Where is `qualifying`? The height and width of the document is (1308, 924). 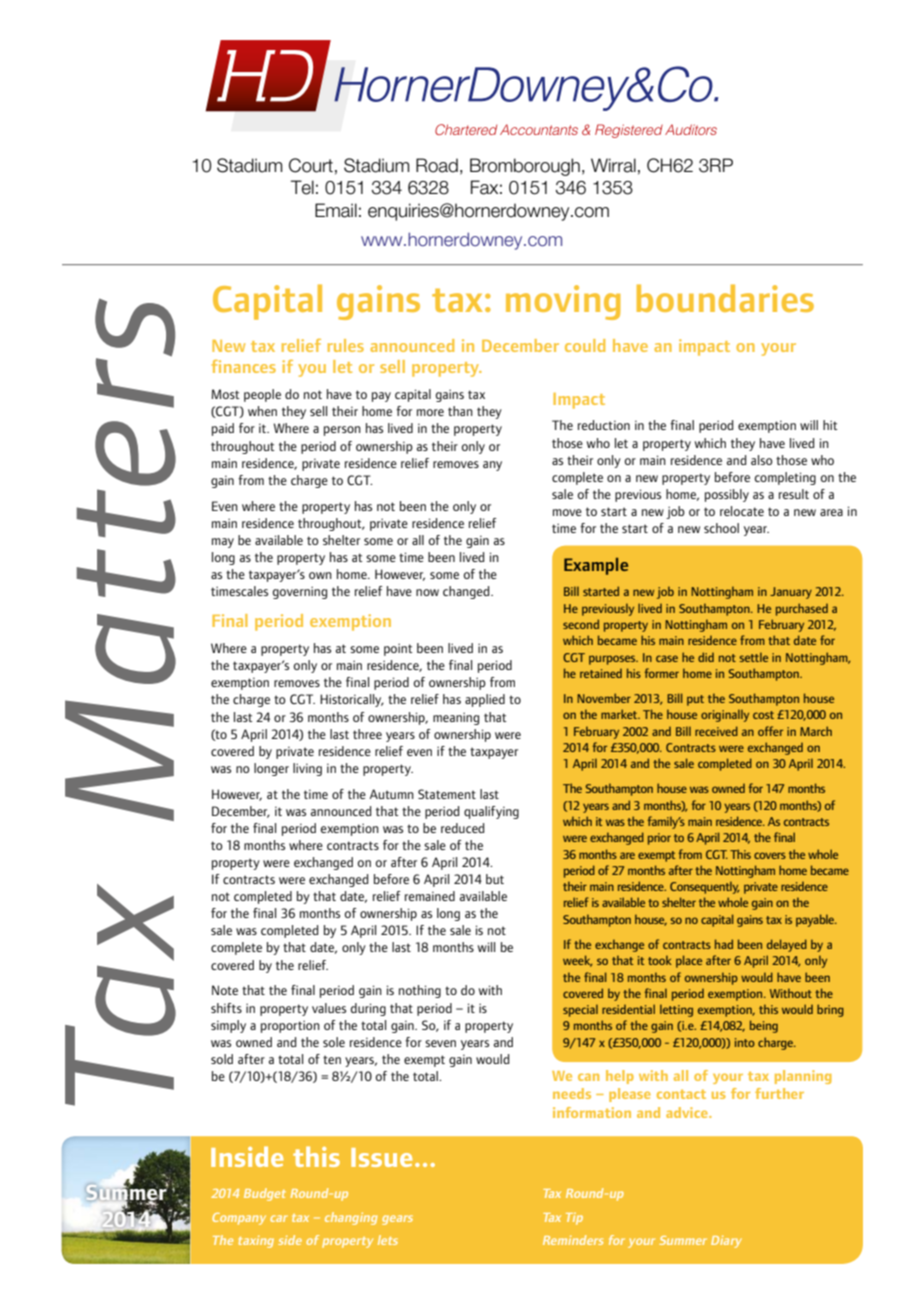
qualifying is located at coordinates (491, 812).
